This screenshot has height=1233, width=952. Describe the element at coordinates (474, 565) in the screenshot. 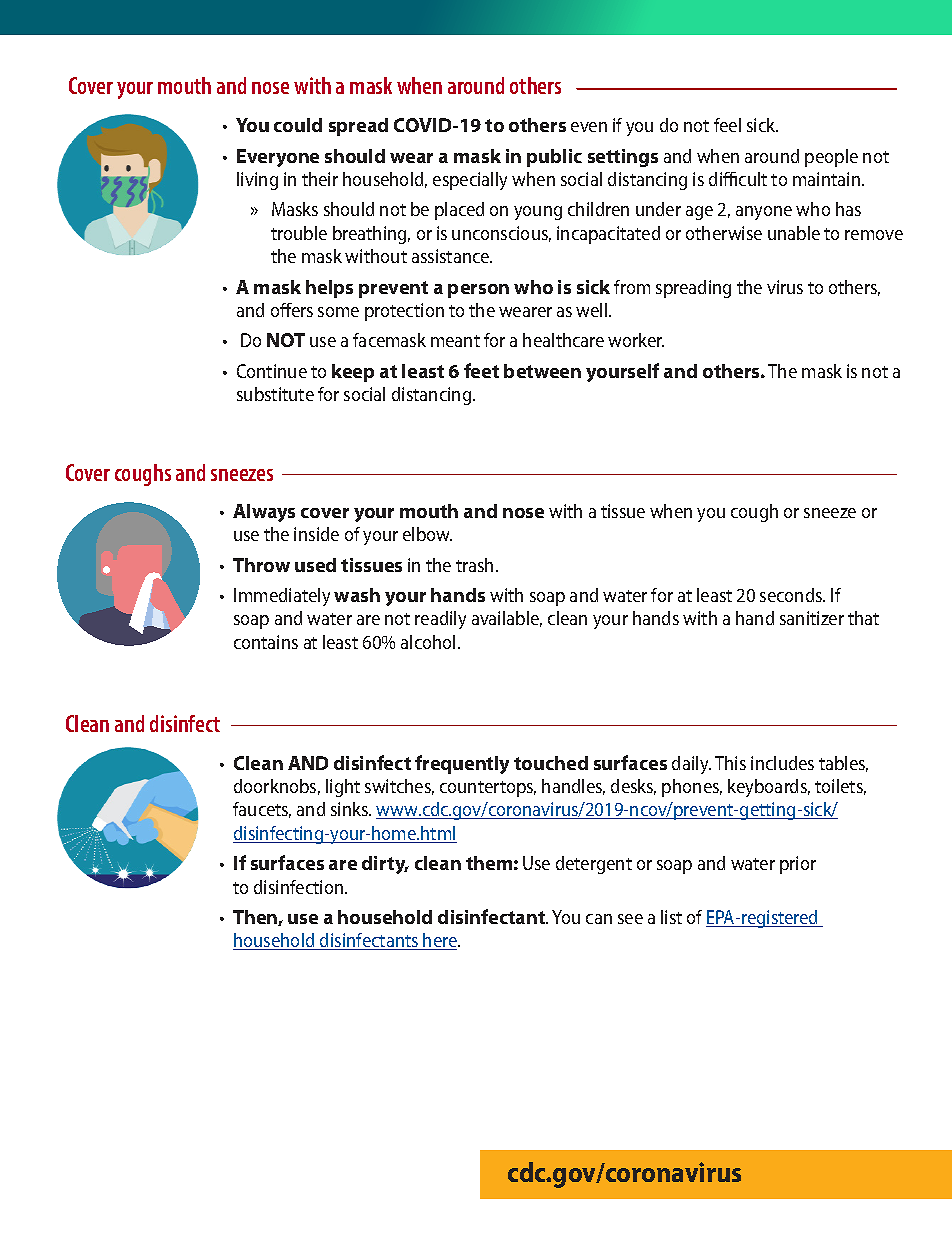

I see `trash` at that location.
